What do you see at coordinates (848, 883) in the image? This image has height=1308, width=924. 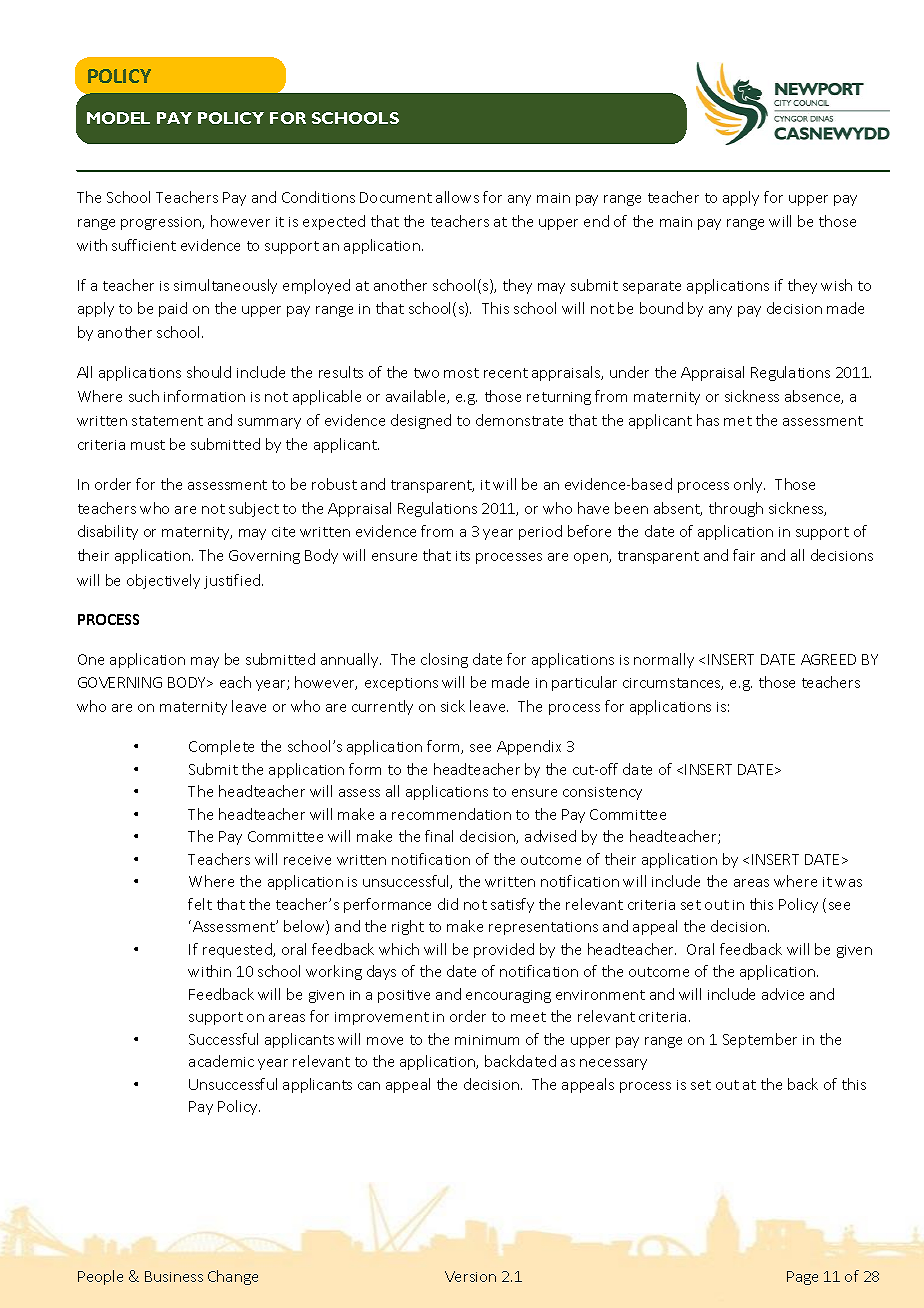 I see `was` at bounding box center [848, 883].
